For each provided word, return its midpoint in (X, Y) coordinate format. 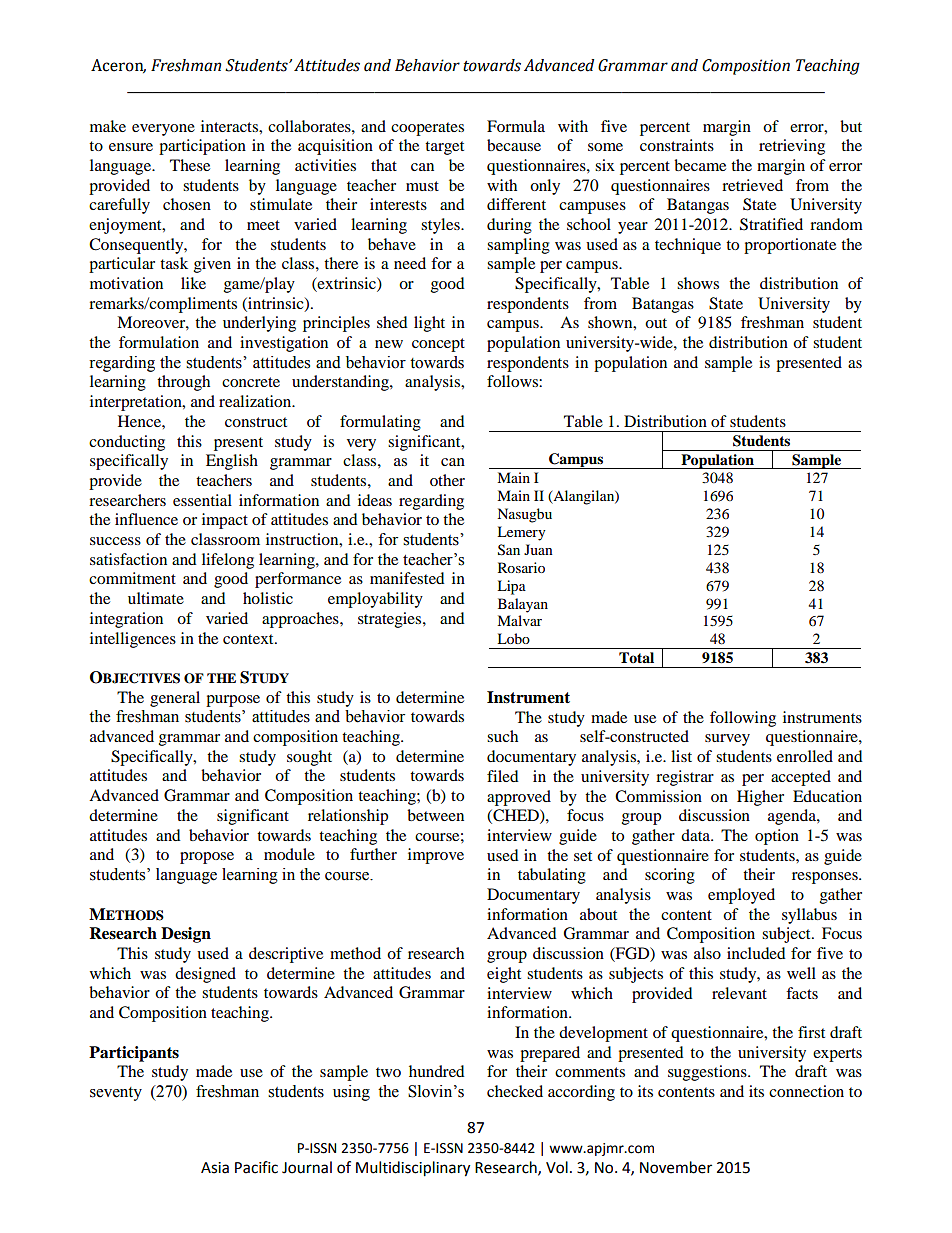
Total (636, 657)
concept (438, 345)
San (509, 550)
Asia (215, 1168)
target (444, 148)
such (502, 736)
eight (504, 975)
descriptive (286, 955)
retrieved (752, 185)
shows (698, 283)
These (190, 165)
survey (727, 740)
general (175, 699)
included (756, 953)
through (183, 383)
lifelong (228, 561)
